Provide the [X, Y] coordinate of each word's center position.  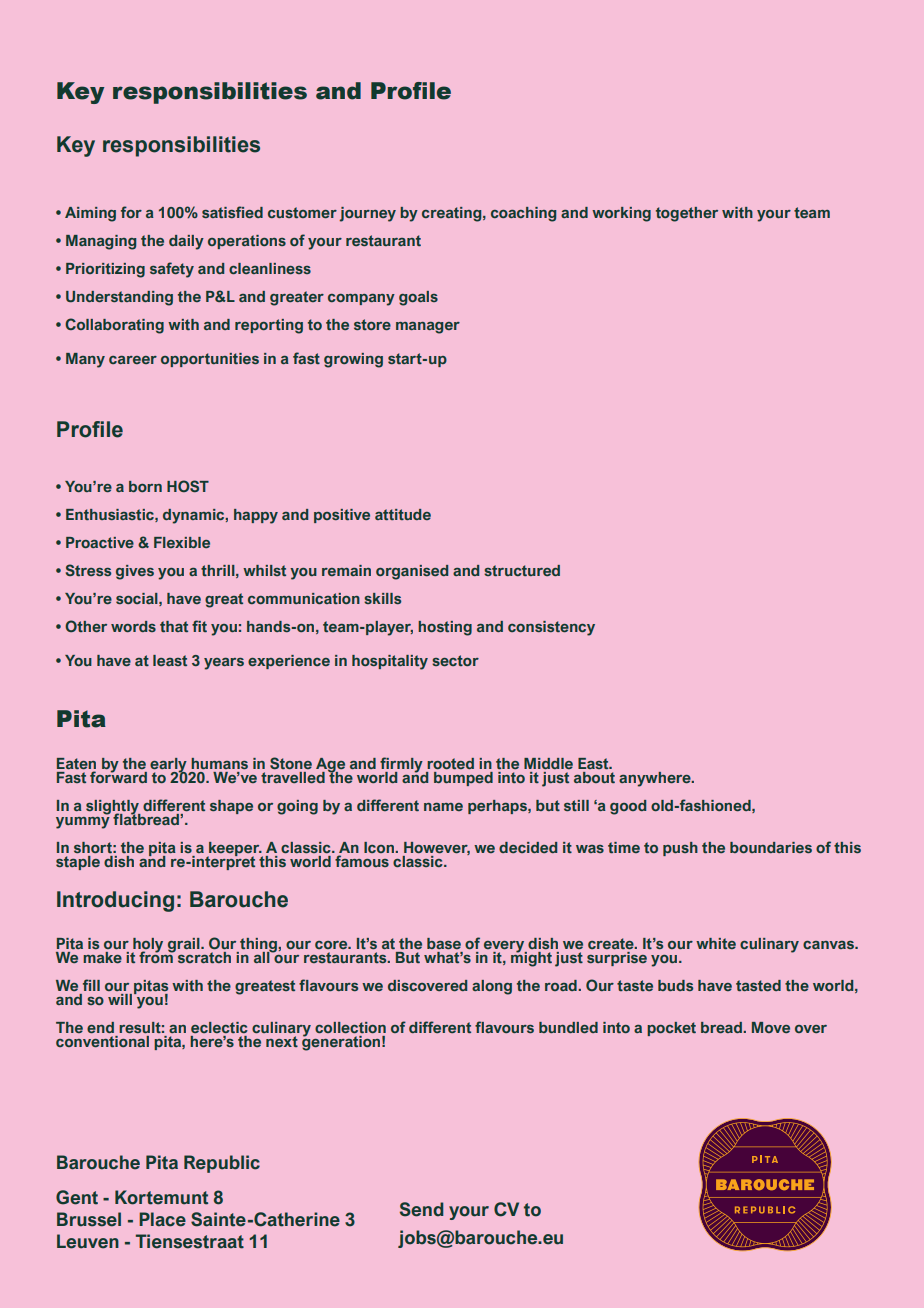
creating [453, 214]
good [628, 807]
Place [162, 1219]
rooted [450, 763]
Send [421, 1209]
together [687, 214]
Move [771, 1027]
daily [186, 242]
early [168, 766]
